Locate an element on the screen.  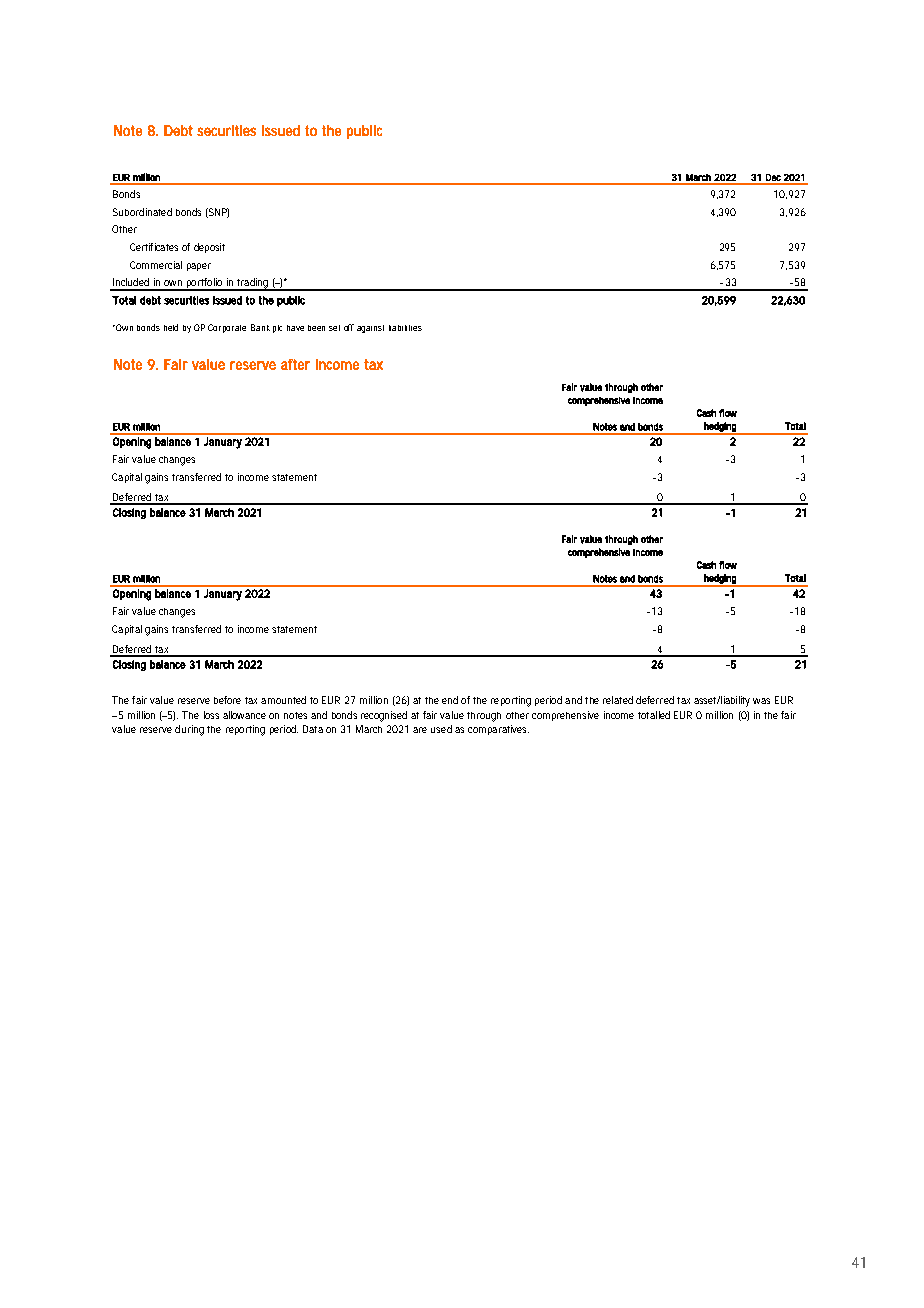
related is located at coordinates (618, 700).
